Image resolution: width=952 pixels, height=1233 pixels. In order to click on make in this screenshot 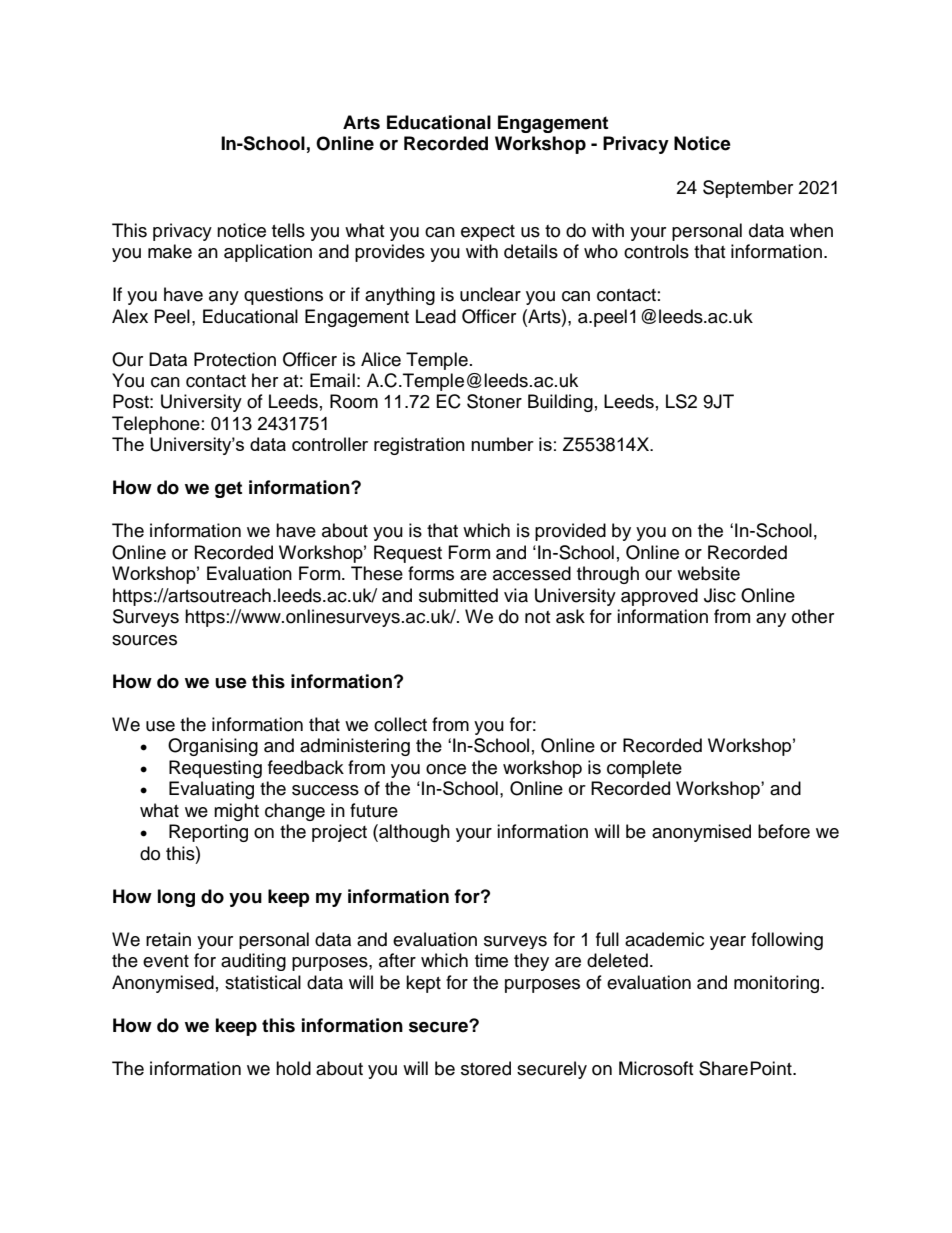, I will do `click(170, 251)`.
